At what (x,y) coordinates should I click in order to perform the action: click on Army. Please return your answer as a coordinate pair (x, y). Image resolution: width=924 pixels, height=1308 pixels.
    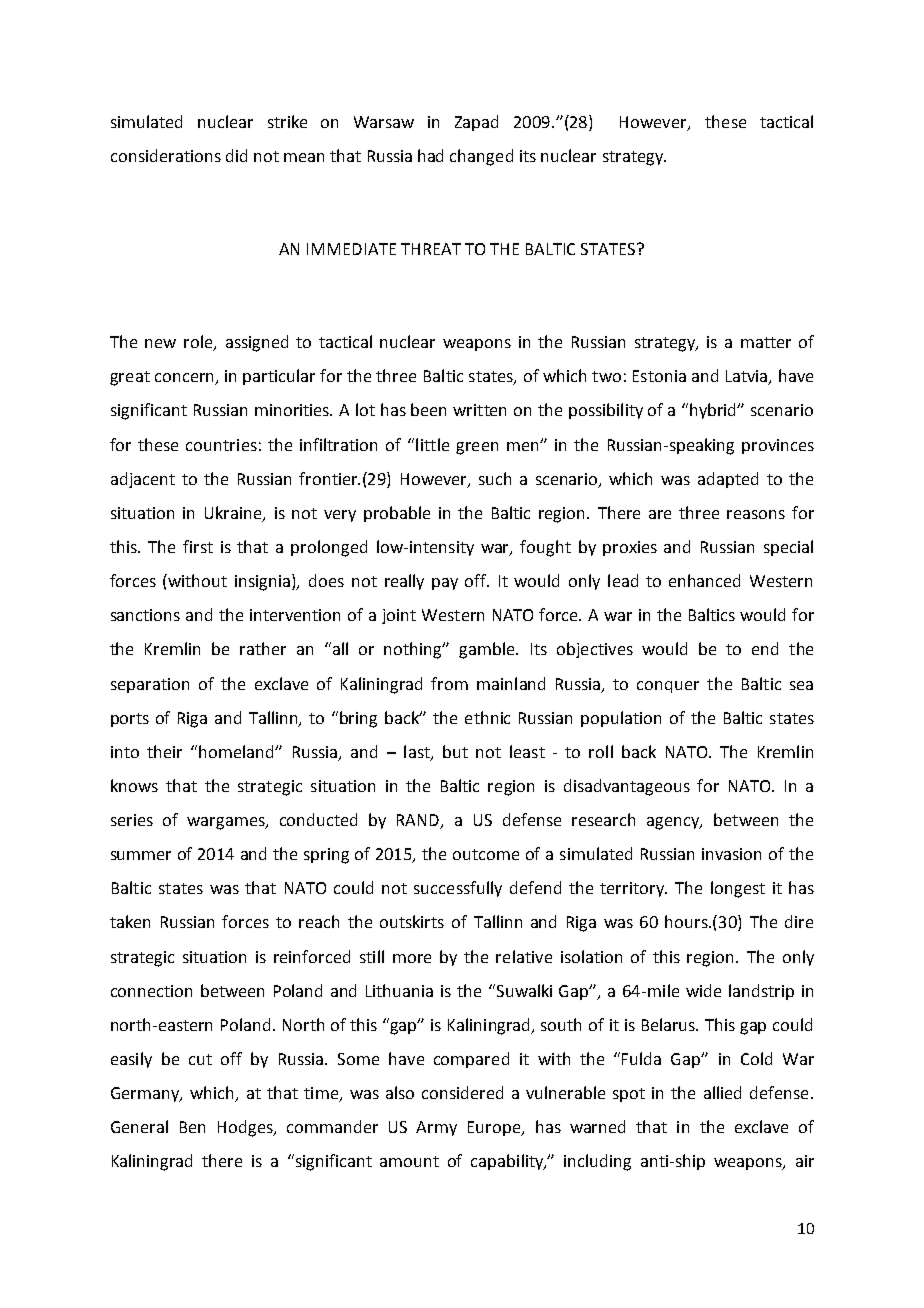
    Looking at the image, I should click on (436, 1128).
